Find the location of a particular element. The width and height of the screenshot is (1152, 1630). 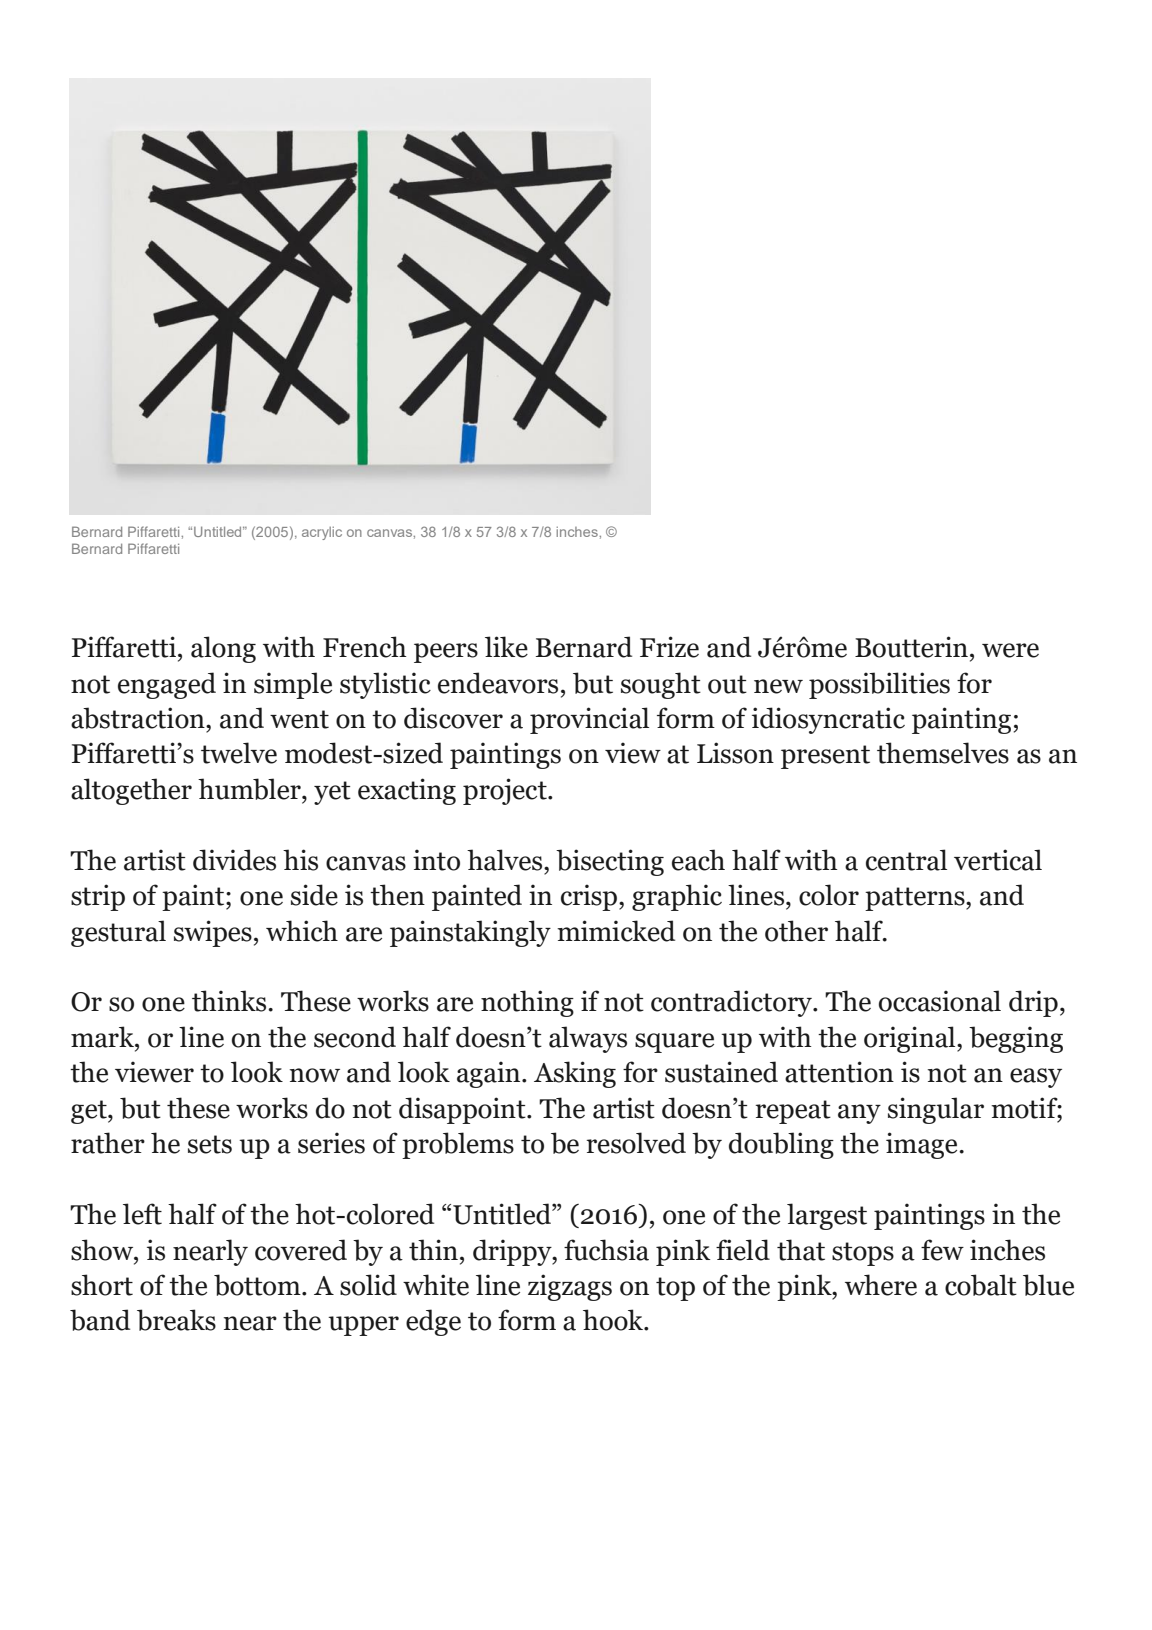

were is located at coordinates (1010, 650).
